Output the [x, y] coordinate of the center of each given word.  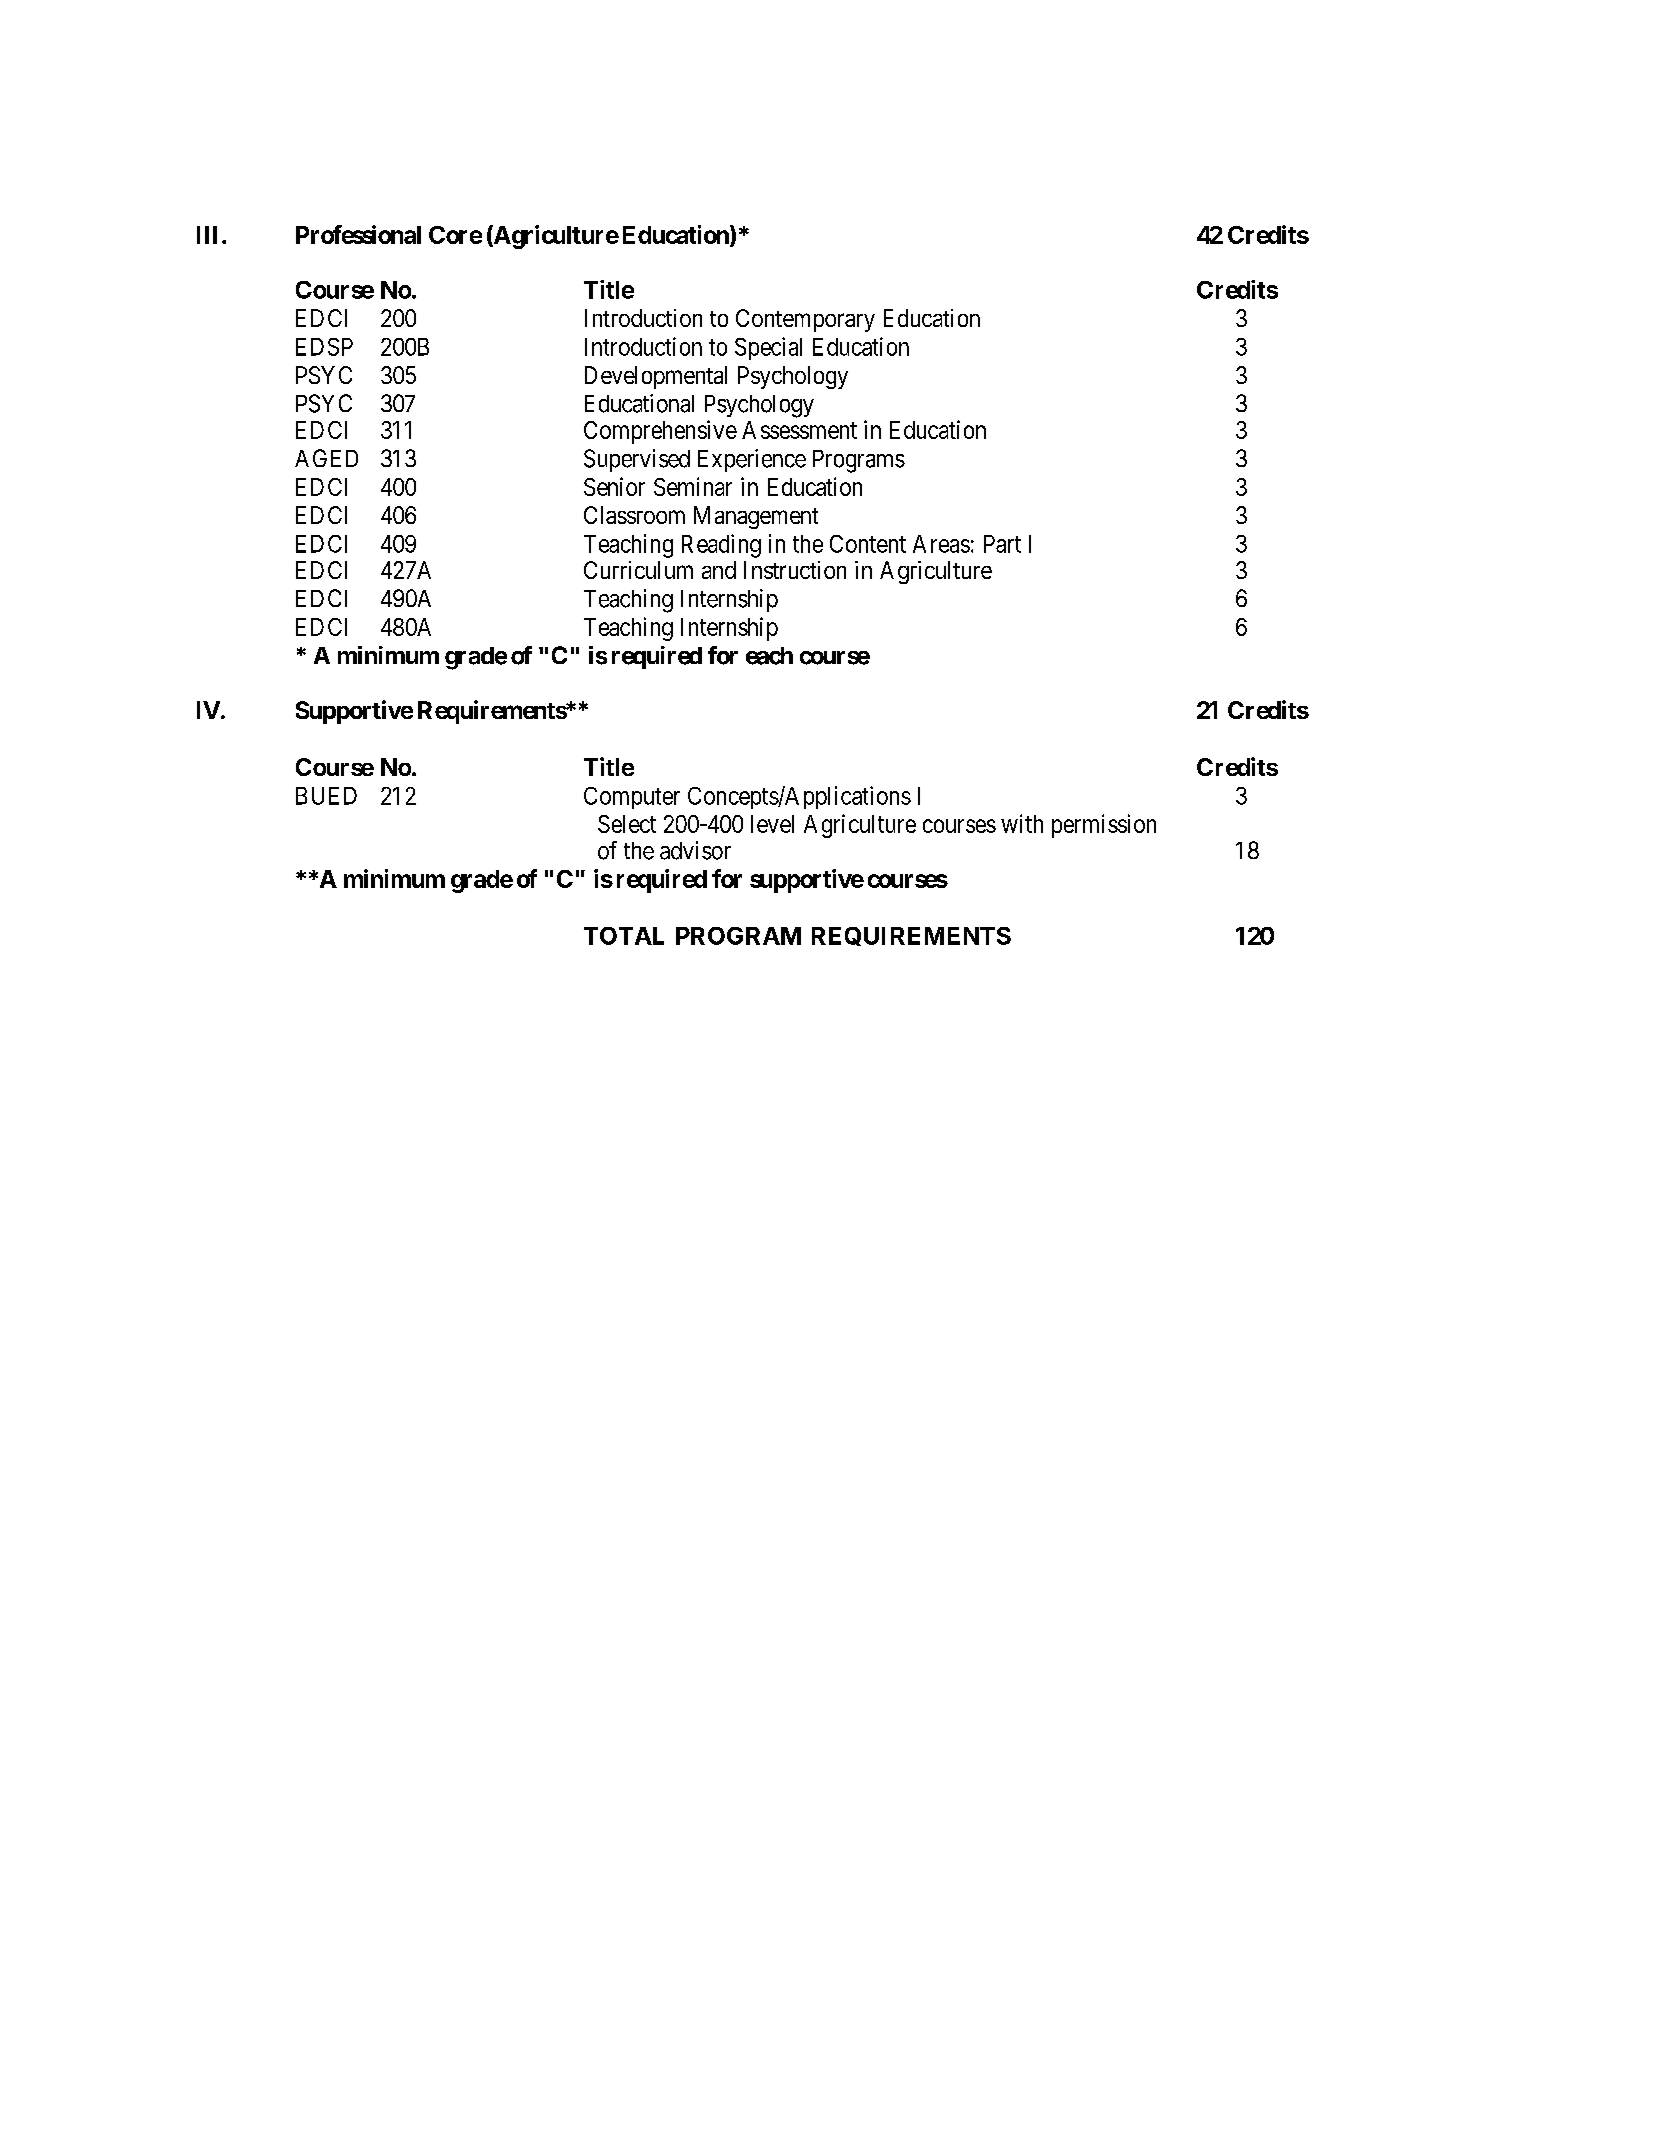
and [719, 570]
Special [768, 348]
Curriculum [638, 570]
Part [1002, 544]
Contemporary [805, 320]
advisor [695, 850]
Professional [358, 234]
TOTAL [624, 936]
